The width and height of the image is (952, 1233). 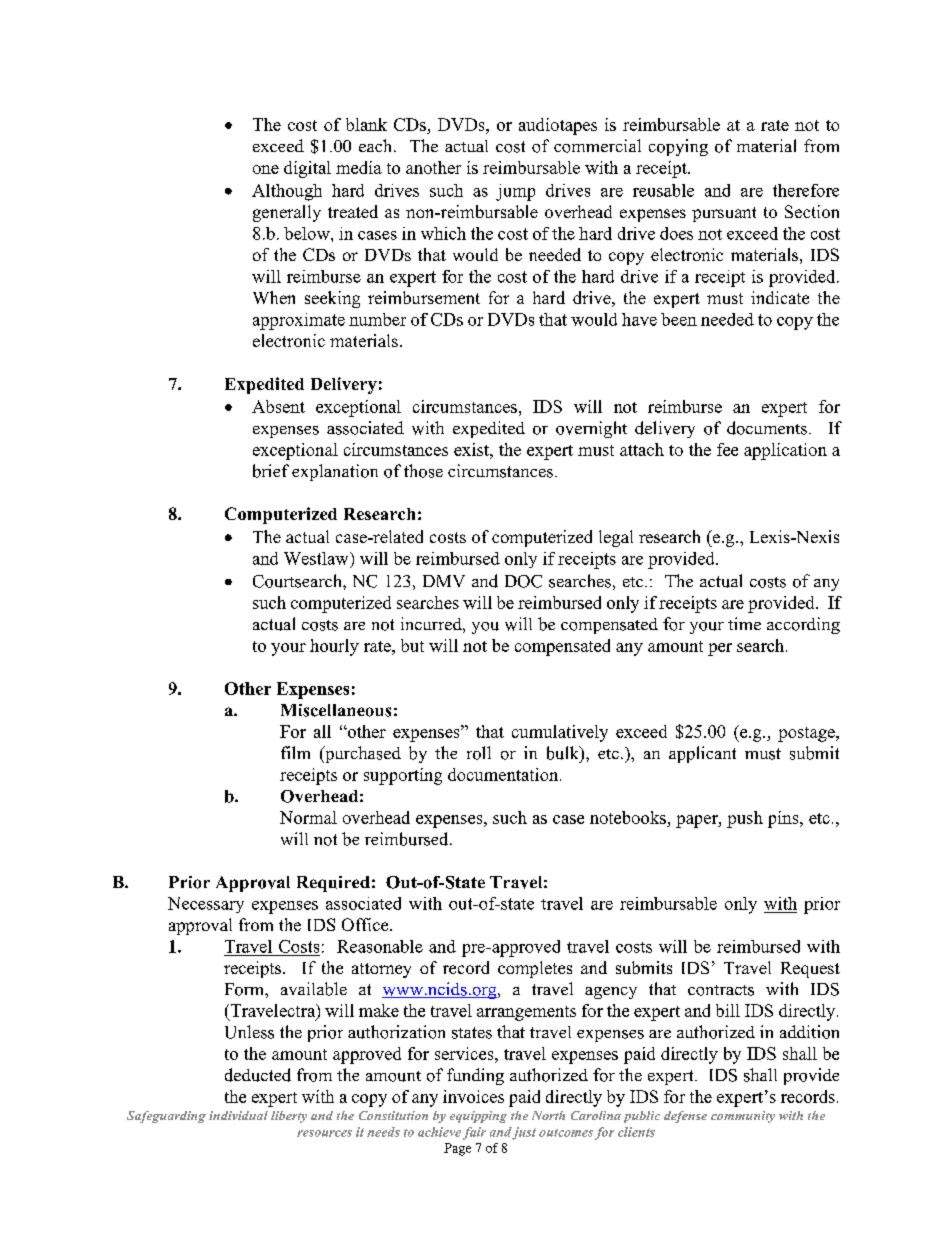 I want to click on documentation, so click(x=504, y=774).
